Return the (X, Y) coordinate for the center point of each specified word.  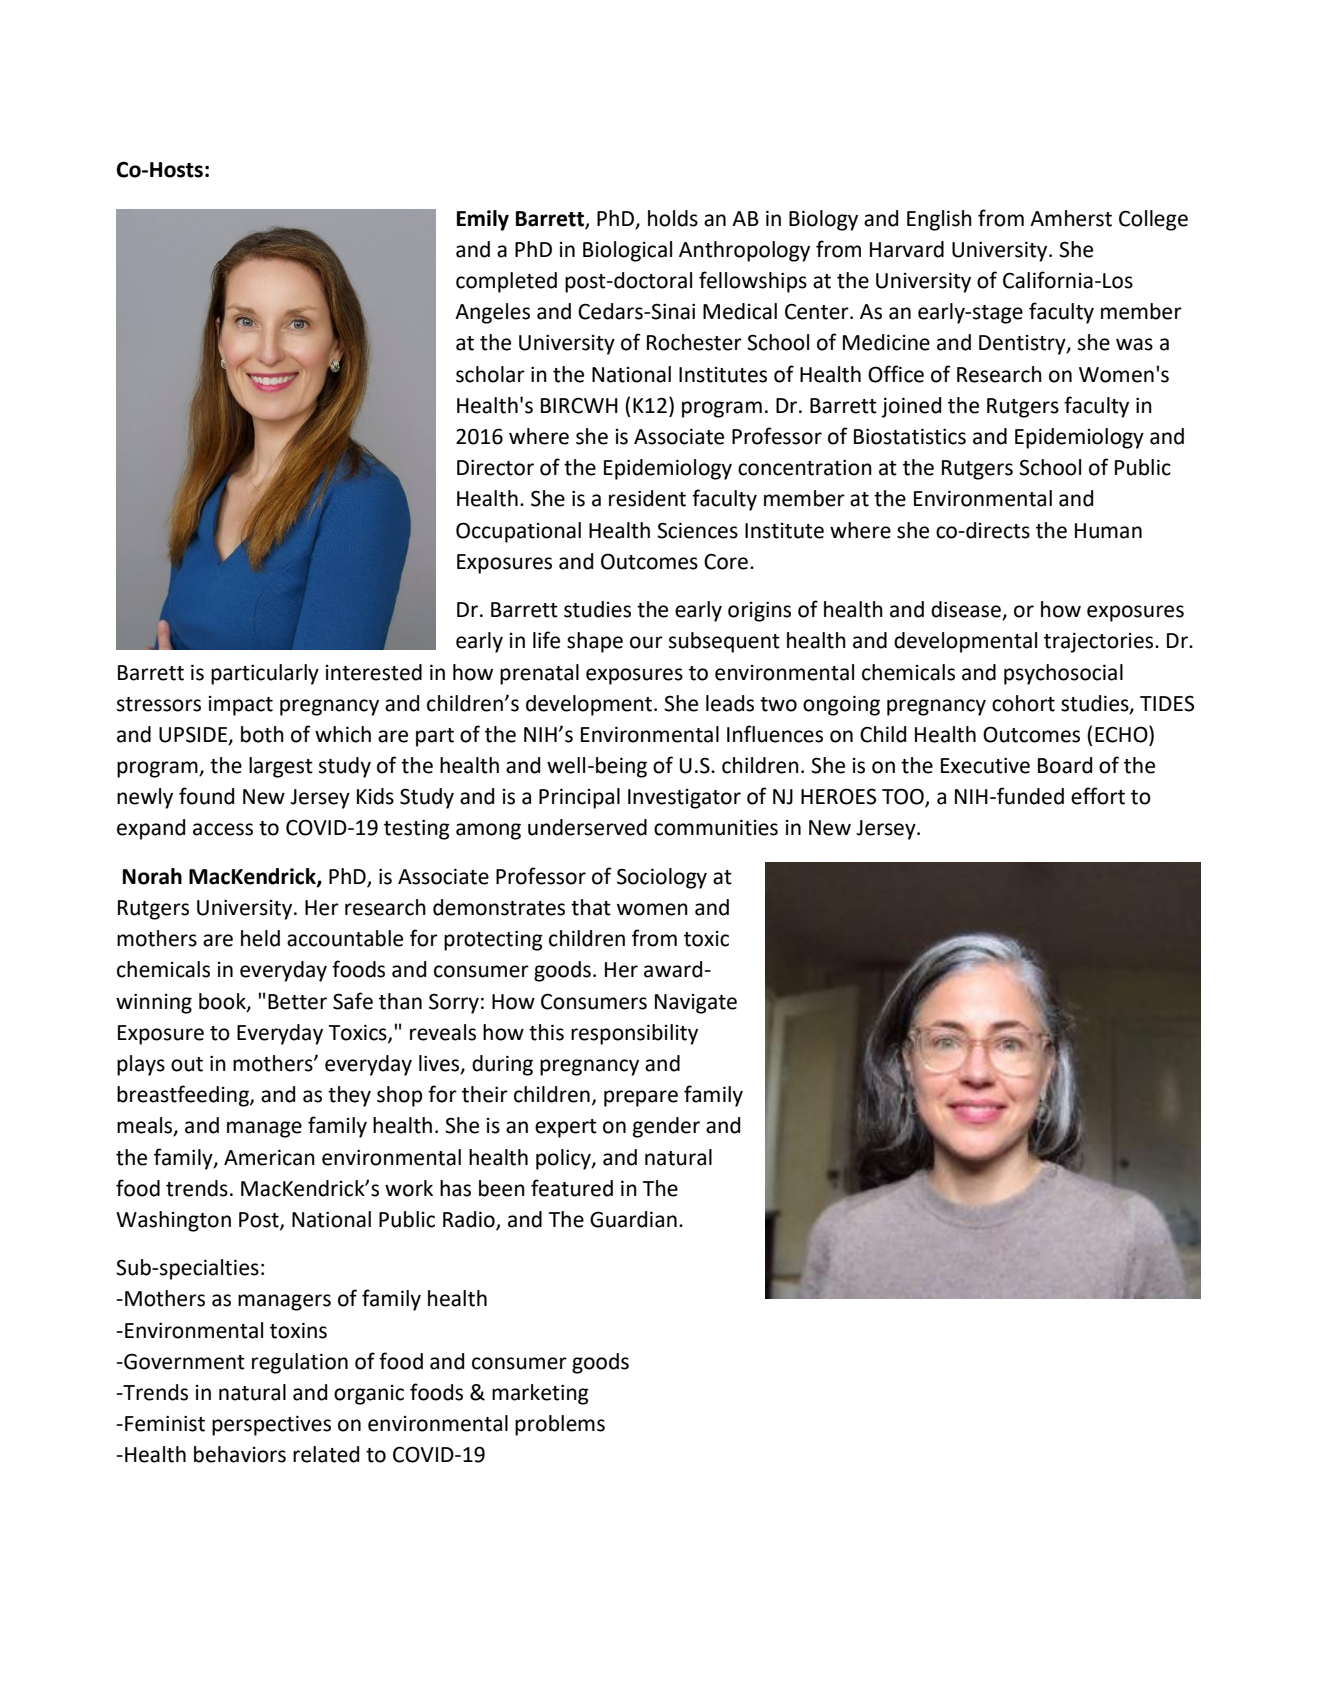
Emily (483, 220)
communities (716, 827)
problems (560, 1425)
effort (1098, 796)
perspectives (271, 1425)
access (223, 829)
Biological (627, 251)
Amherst (1071, 218)
